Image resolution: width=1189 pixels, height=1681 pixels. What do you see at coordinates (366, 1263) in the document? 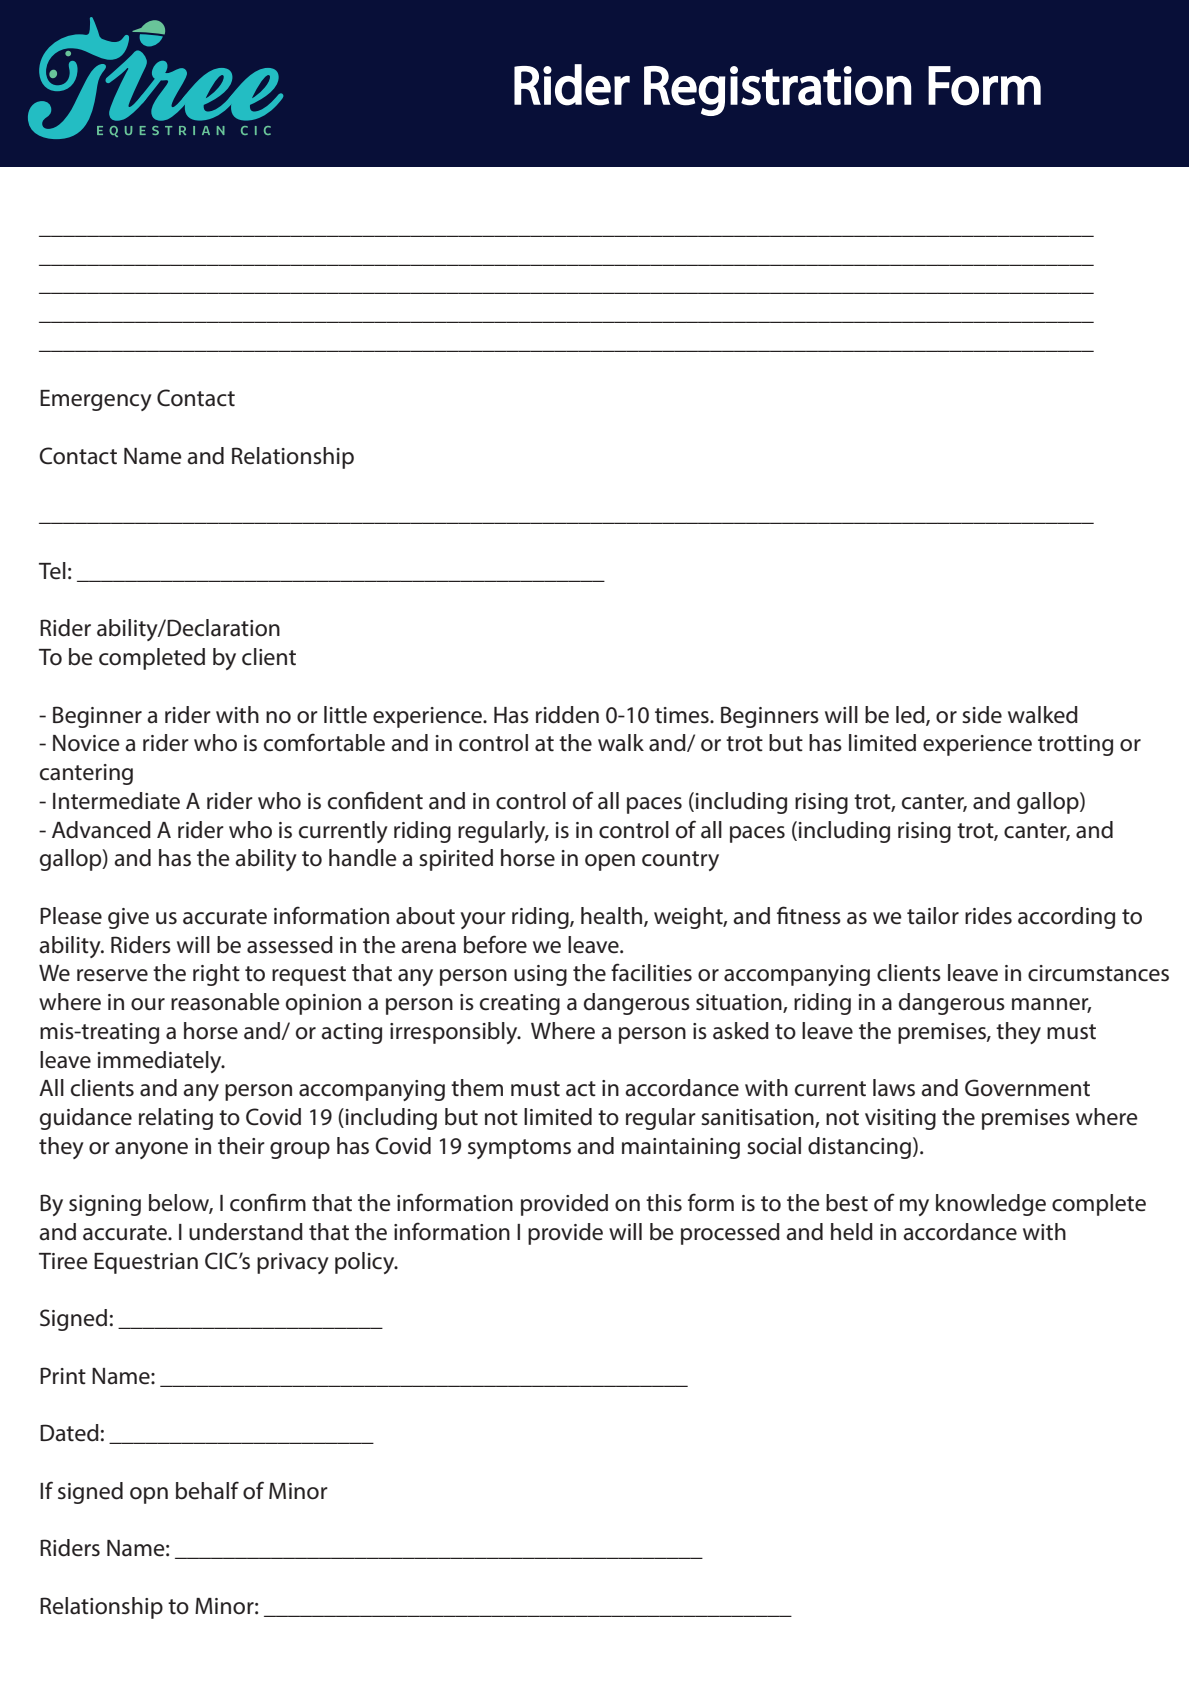
I see `policy` at bounding box center [366, 1263].
